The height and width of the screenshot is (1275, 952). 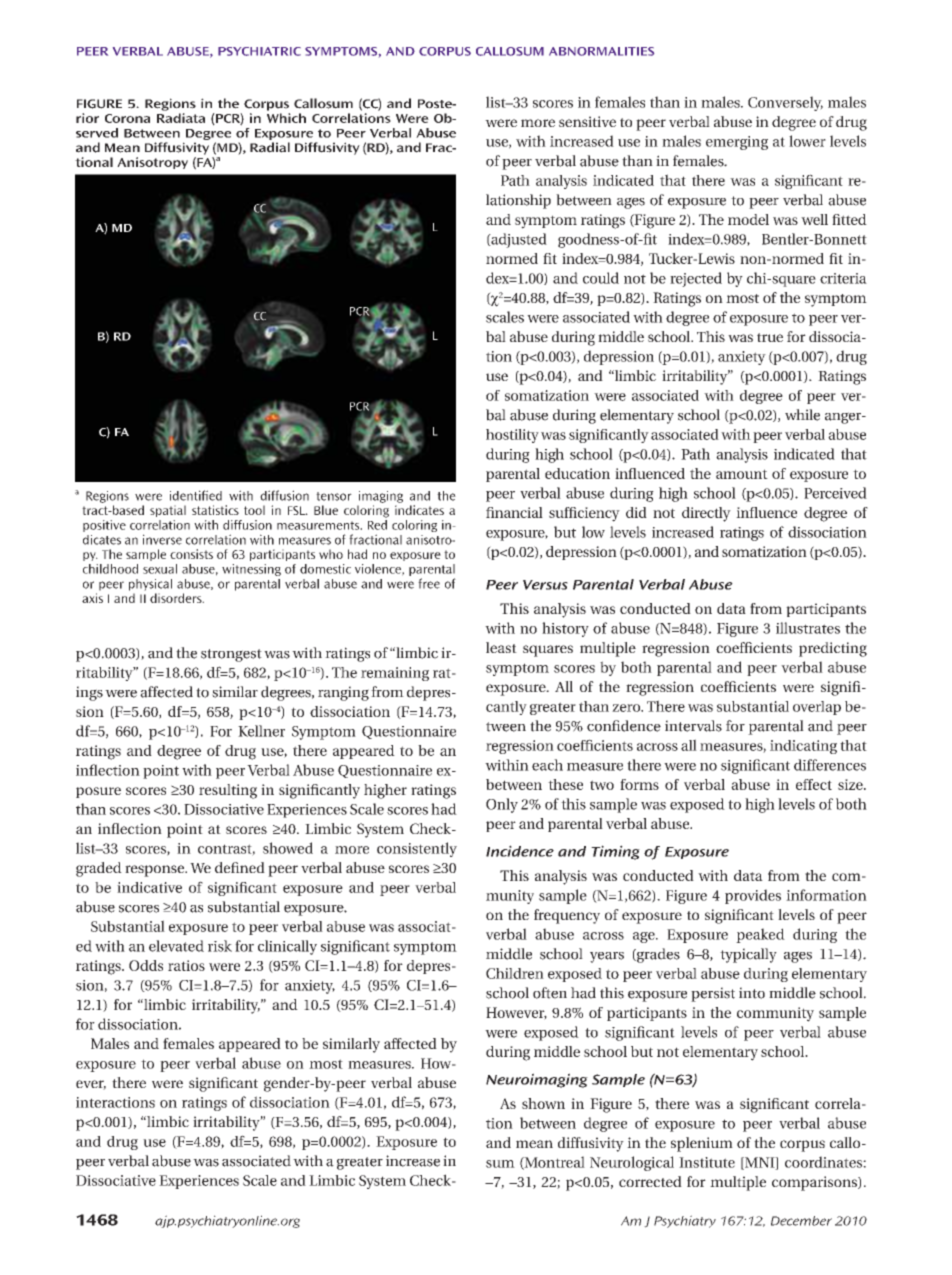 I want to click on Conversely, so click(x=785, y=103).
